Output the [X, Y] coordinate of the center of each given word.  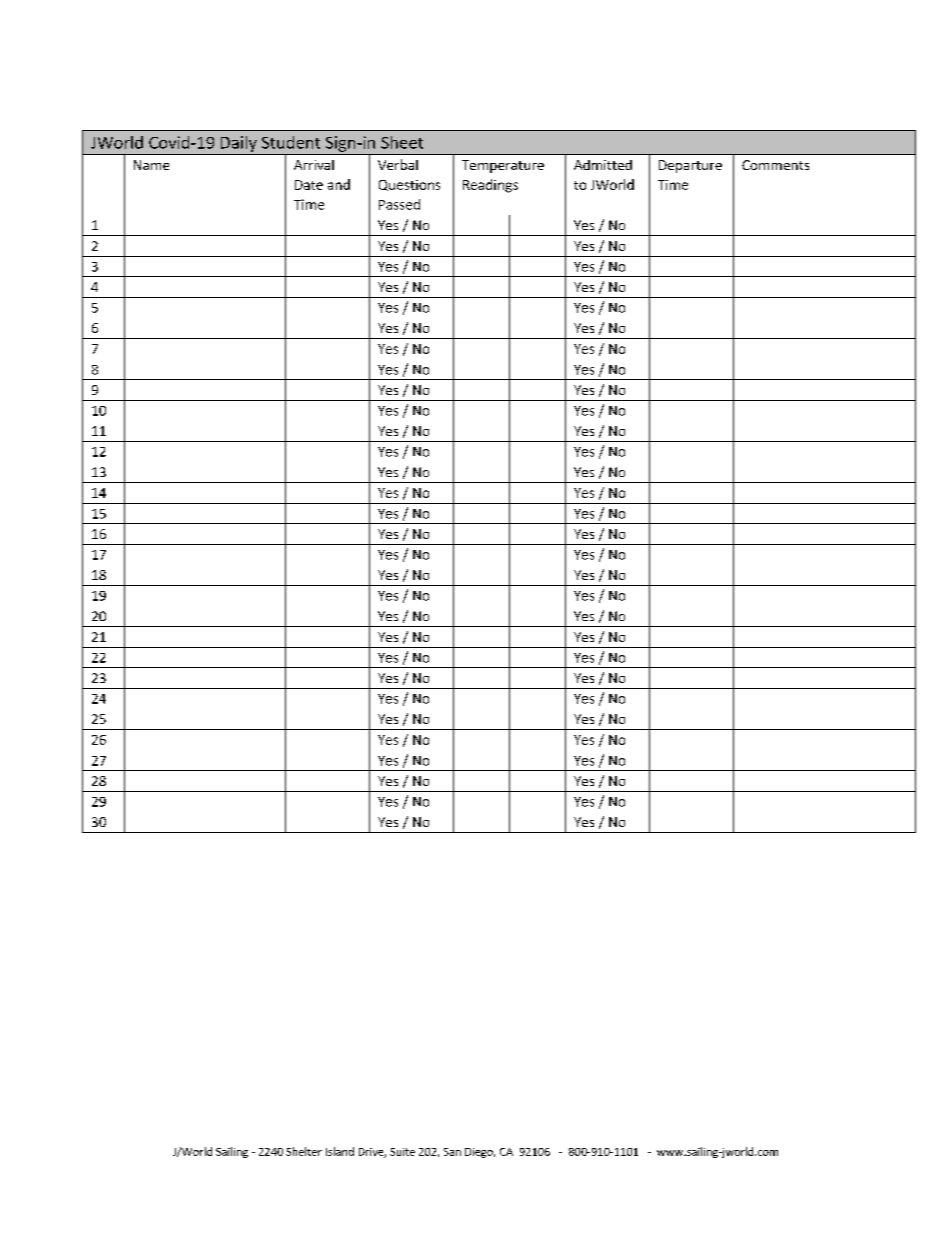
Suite [402, 1152]
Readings [490, 186]
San [452, 1152]
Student [291, 142]
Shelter [304, 1151]
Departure [690, 166]
